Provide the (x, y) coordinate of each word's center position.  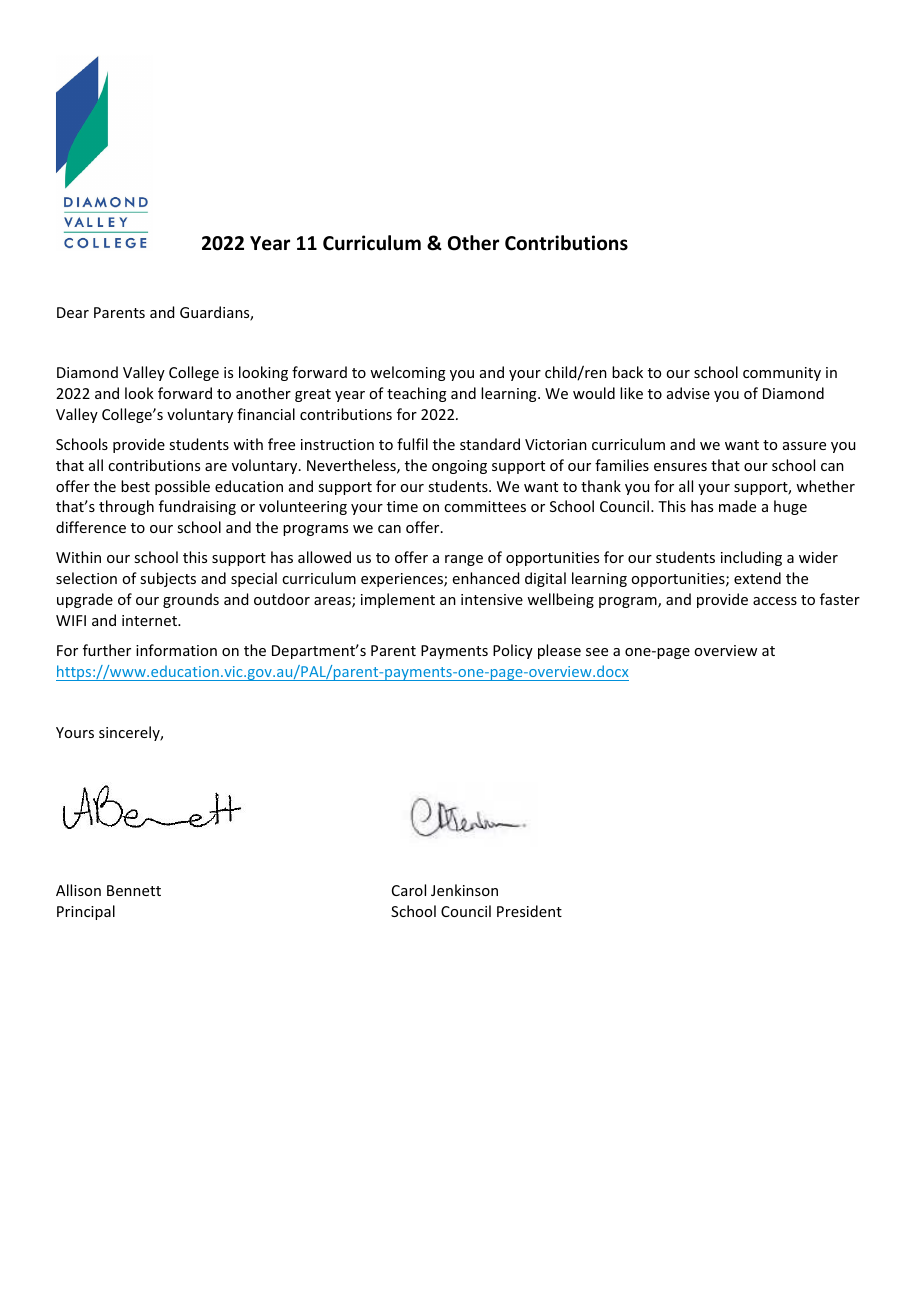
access (775, 601)
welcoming (408, 373)
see (597, 652)
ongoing (459, 467)
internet (150, 620)
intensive (492, 599)
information (176, 650)
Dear (73, 312)
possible (182, 487)
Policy (513, 651)
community (782, 374)
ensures (680, 467)
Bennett (134, 890)
